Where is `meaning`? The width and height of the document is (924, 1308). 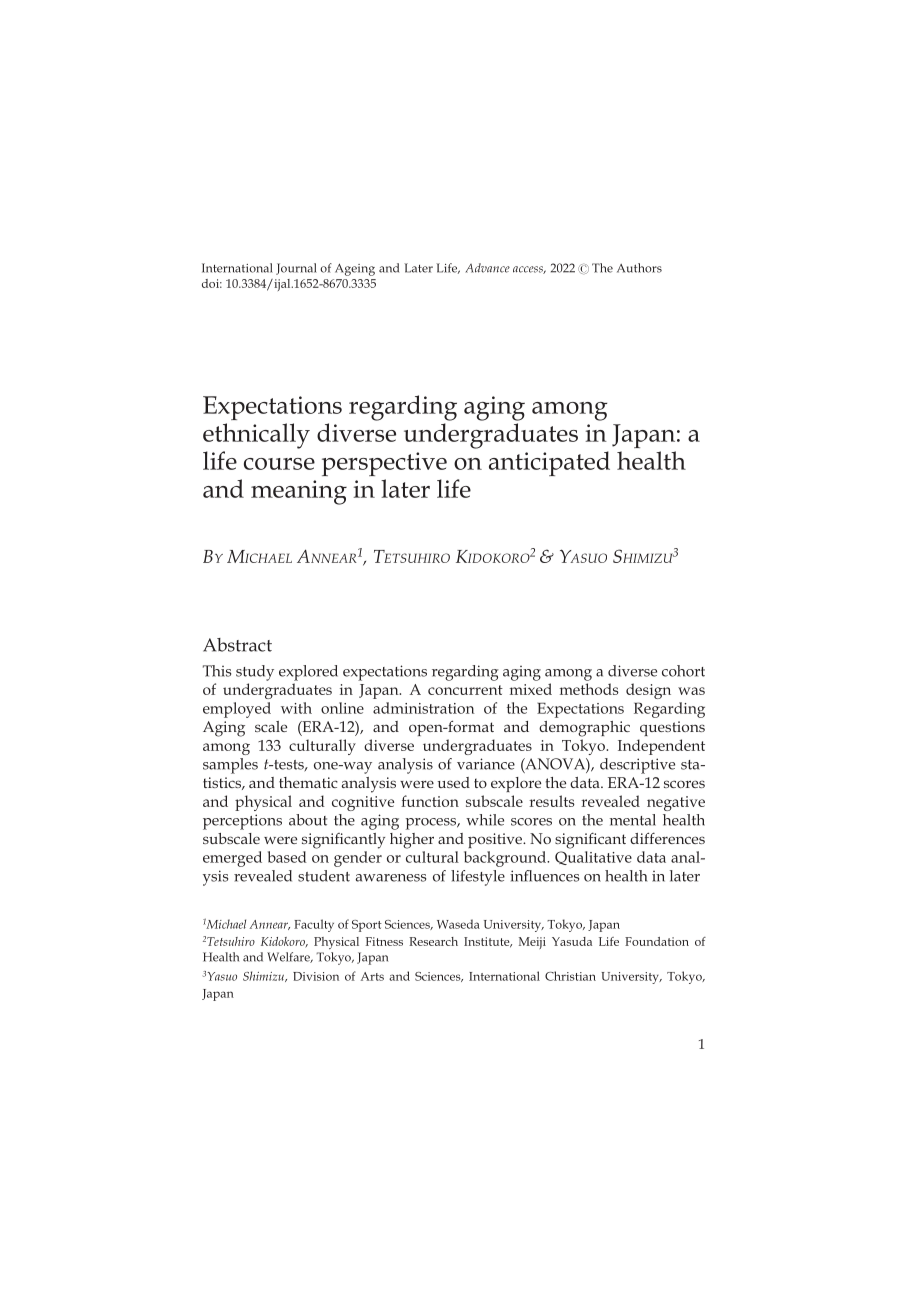 meaning is located at coordinates (299, 492).
